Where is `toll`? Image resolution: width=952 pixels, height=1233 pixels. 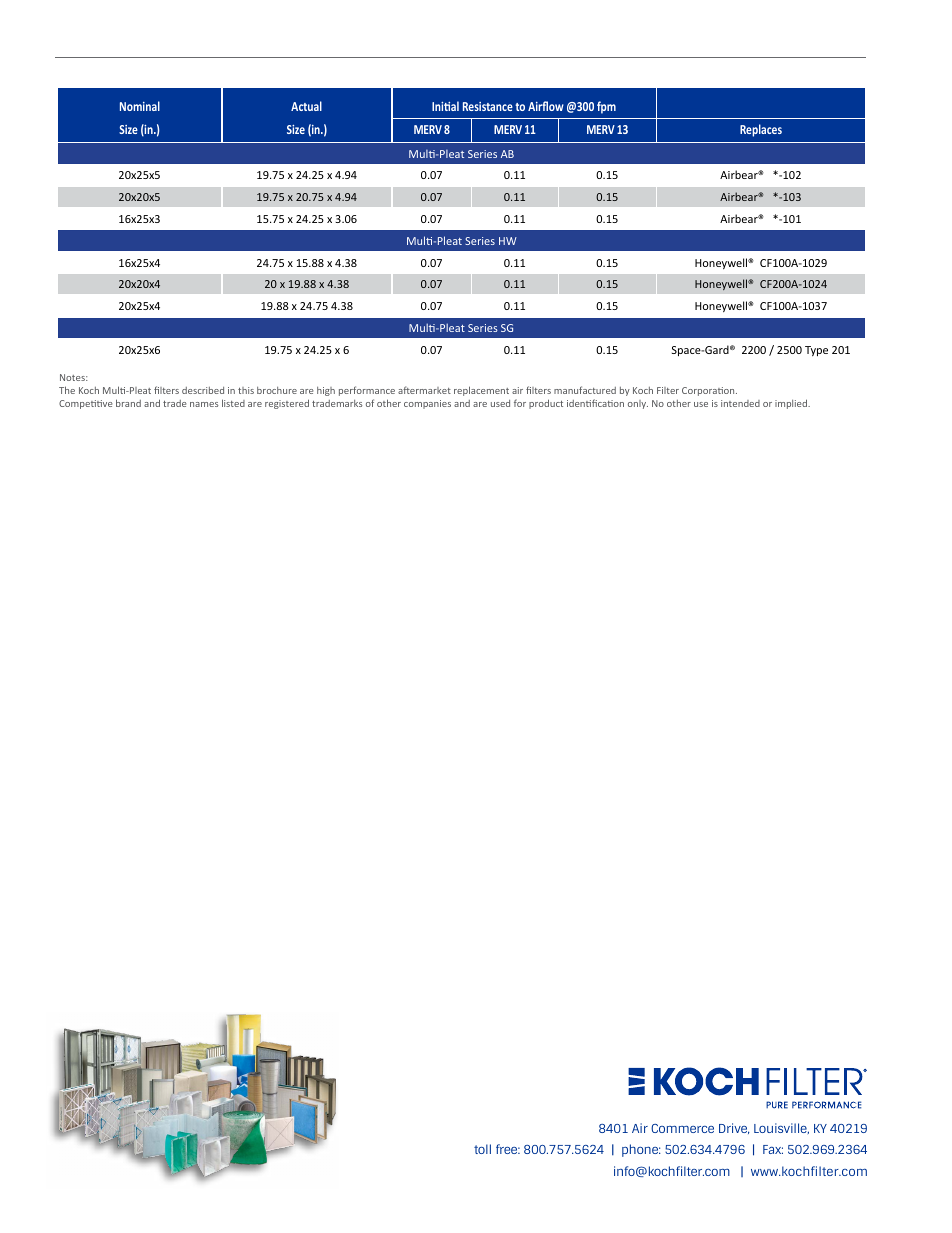
toll is located at coordinates (482, 1149).
